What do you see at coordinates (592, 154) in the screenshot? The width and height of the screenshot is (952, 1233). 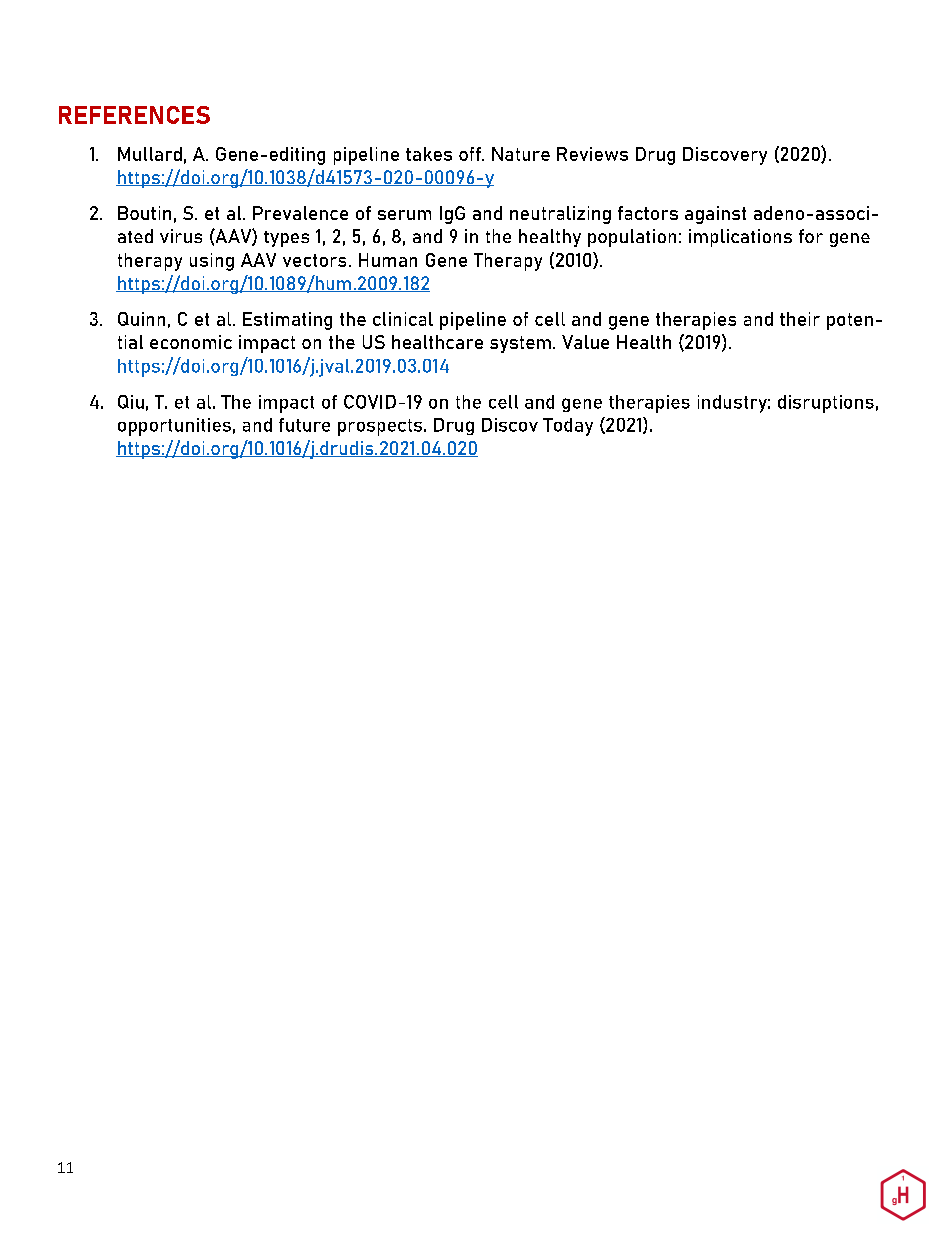 I see `Reviews` at bounding box center [592, 154].
